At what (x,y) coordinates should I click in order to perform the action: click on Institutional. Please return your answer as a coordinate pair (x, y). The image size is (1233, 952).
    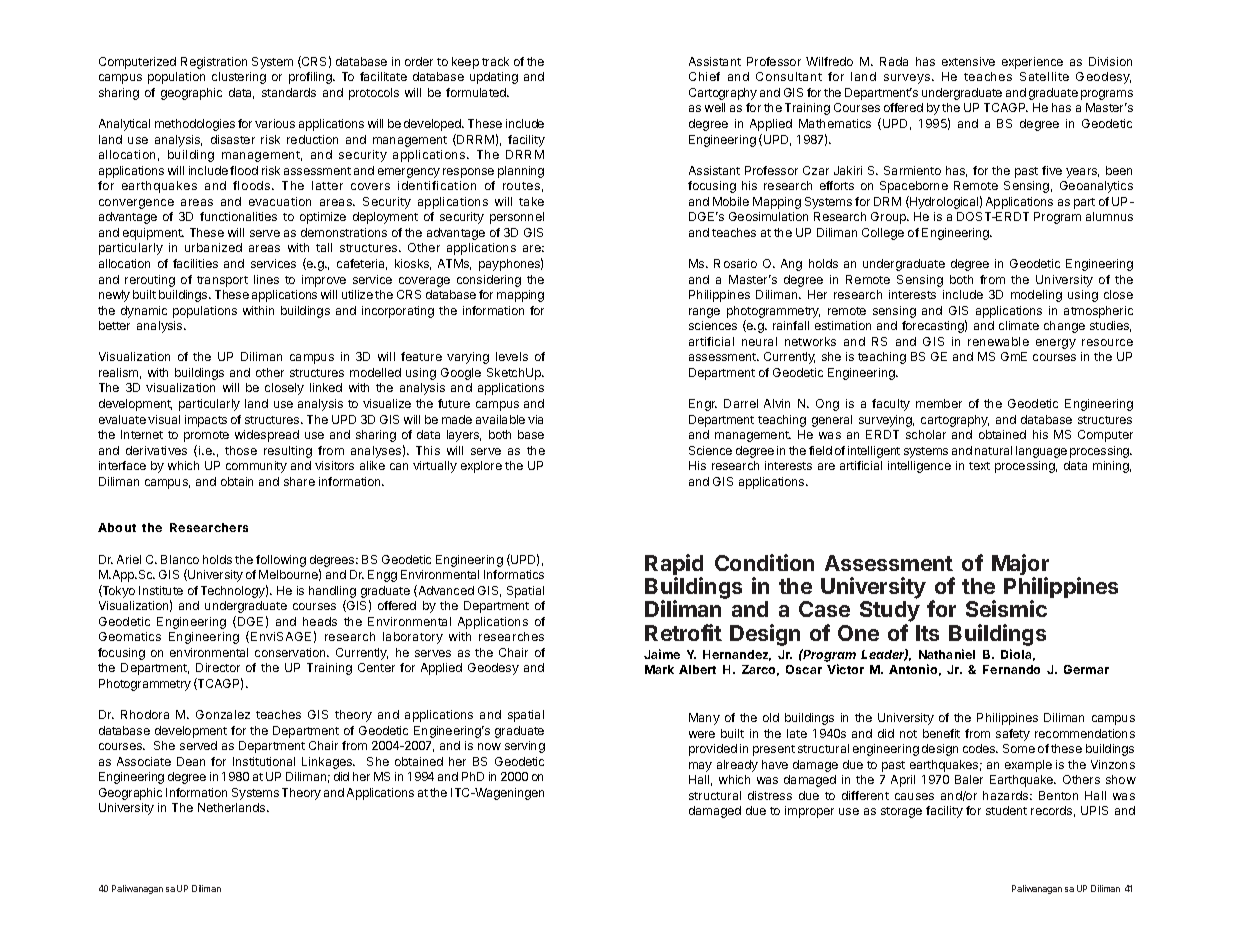
    Looking at the image, I should click on (264, 761).
